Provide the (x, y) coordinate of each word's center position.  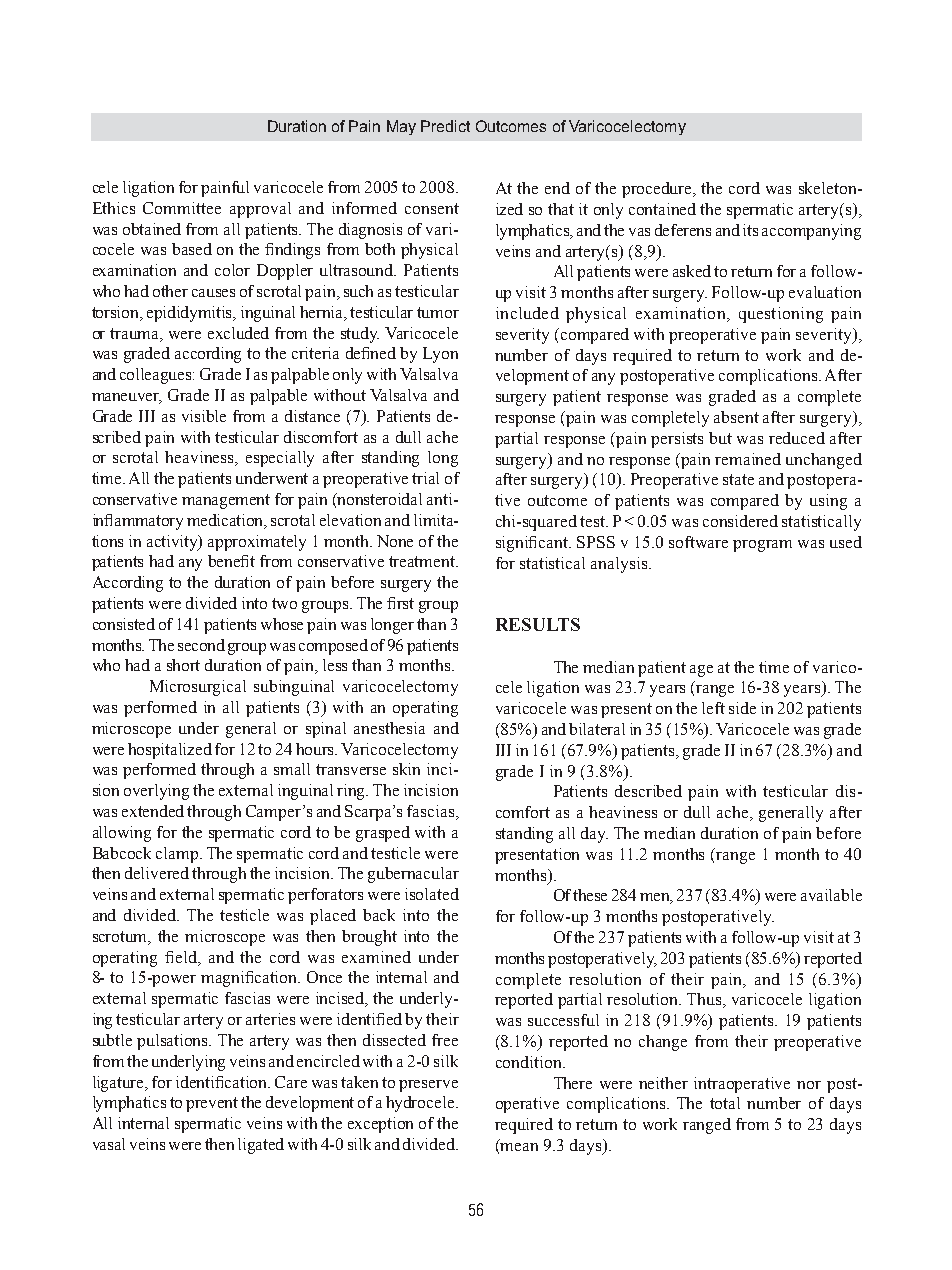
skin (406, 769)
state (738, 479)
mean (519, 1147)
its (750, 230)
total (725, 1103)
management (226, 501)
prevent (212, 1104)
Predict (445, 126)
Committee (182, 208)
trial (425, 478)
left (713, 708)
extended (153, 811)
